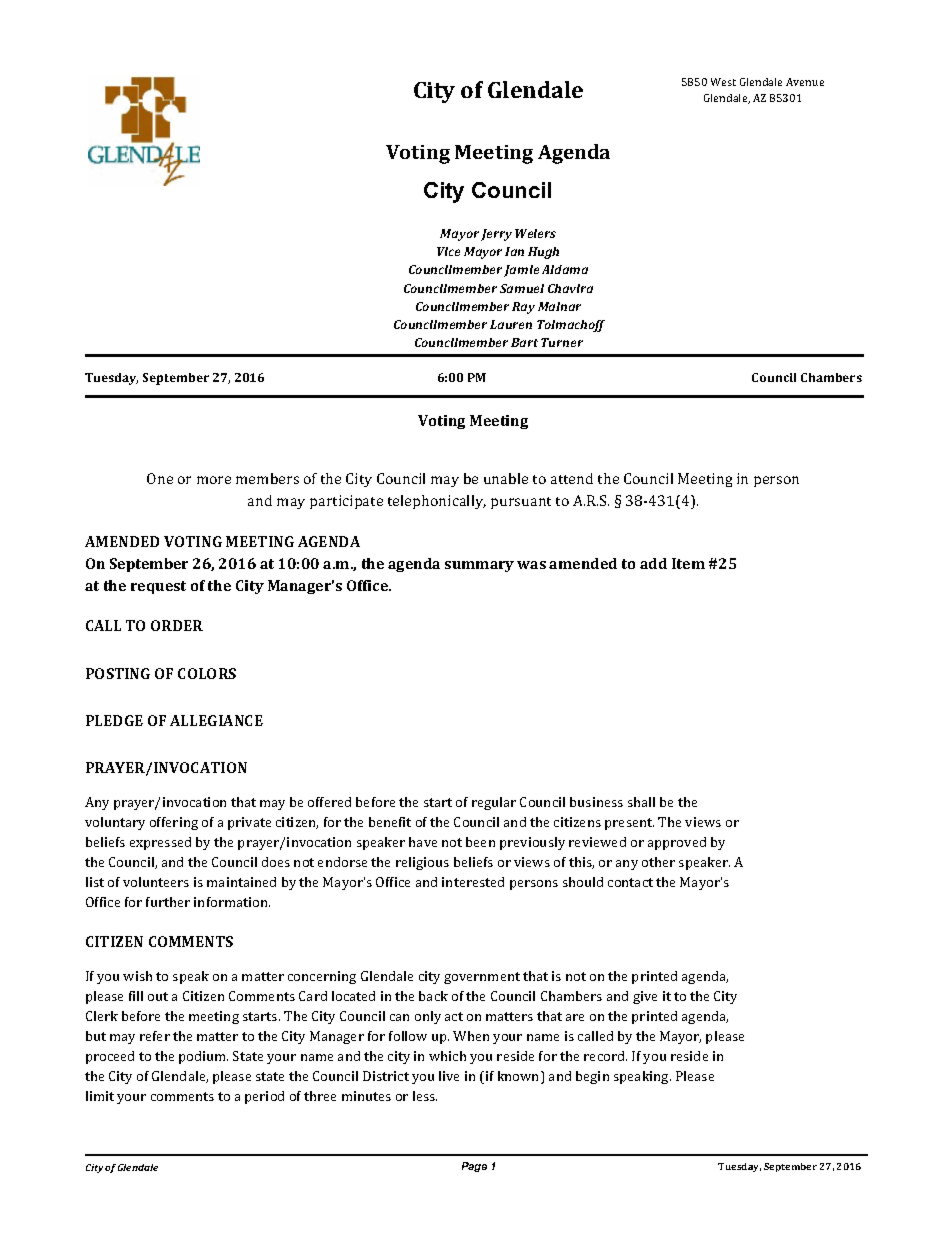 The height and width of the page is (1233, 952). I want to click on other, so click(658, 862).
